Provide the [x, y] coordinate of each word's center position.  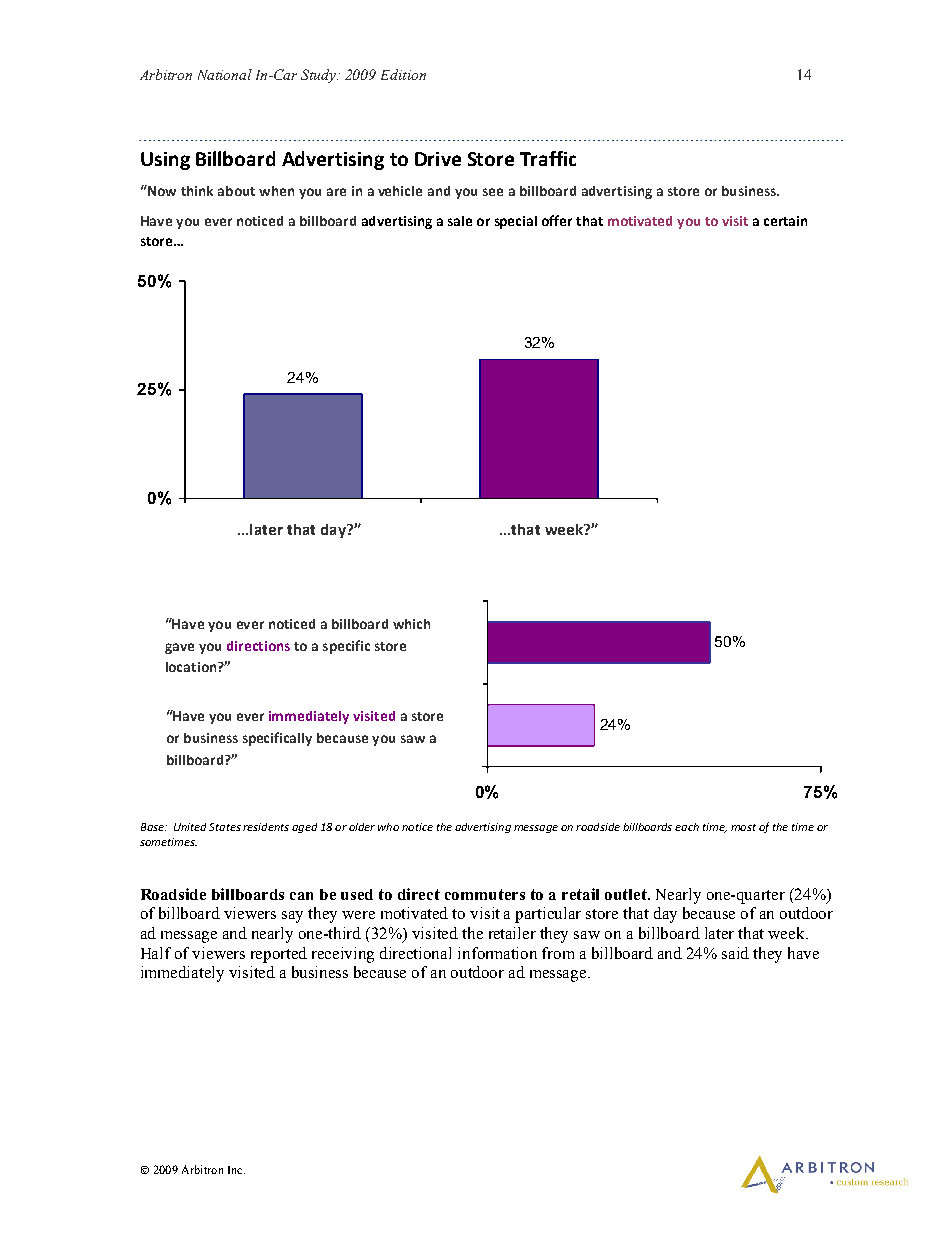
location [192, 667]
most [743, 827]
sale [460, 221]
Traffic [548, 158]
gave [179, 648]
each [687, 827]
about [236, 191]
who [388, 827]
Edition [403, 74]
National [225, 74]
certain [785, 221]
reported [279, 955]
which [411, 624]
